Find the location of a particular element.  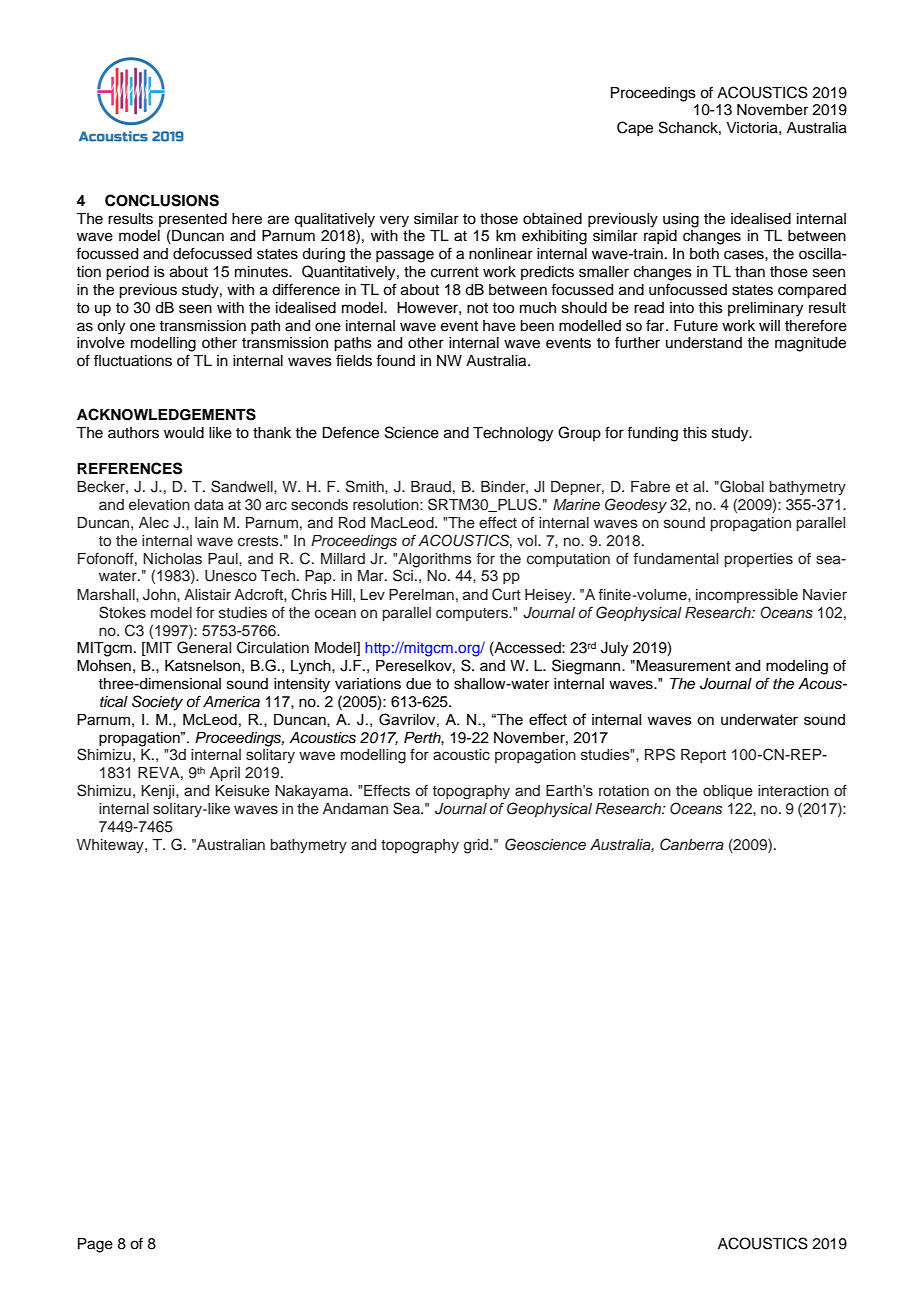

grid is located at coordinates (477, 846).
